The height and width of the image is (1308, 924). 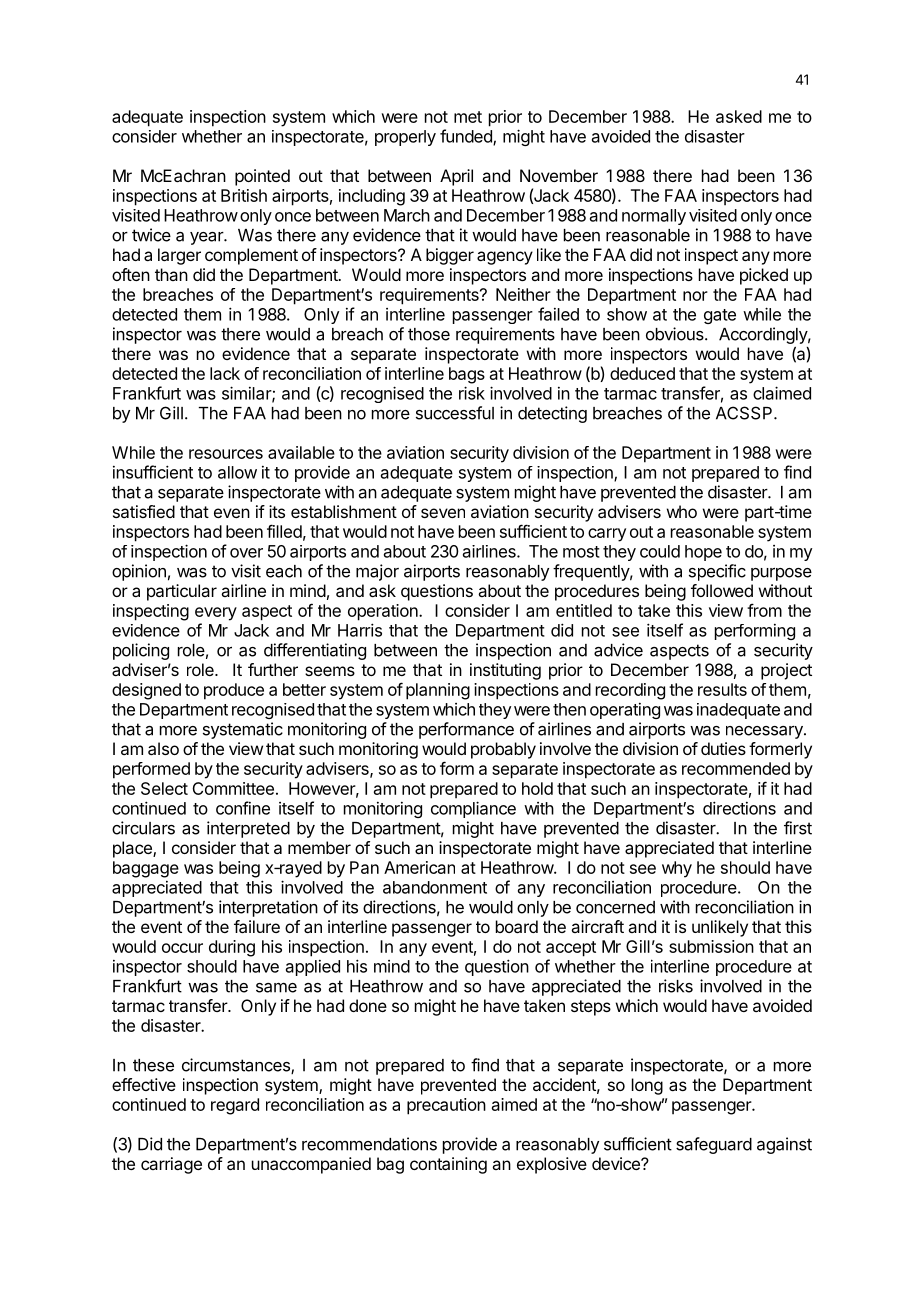 I want to click on recommended, so click(x=736, y=768).
